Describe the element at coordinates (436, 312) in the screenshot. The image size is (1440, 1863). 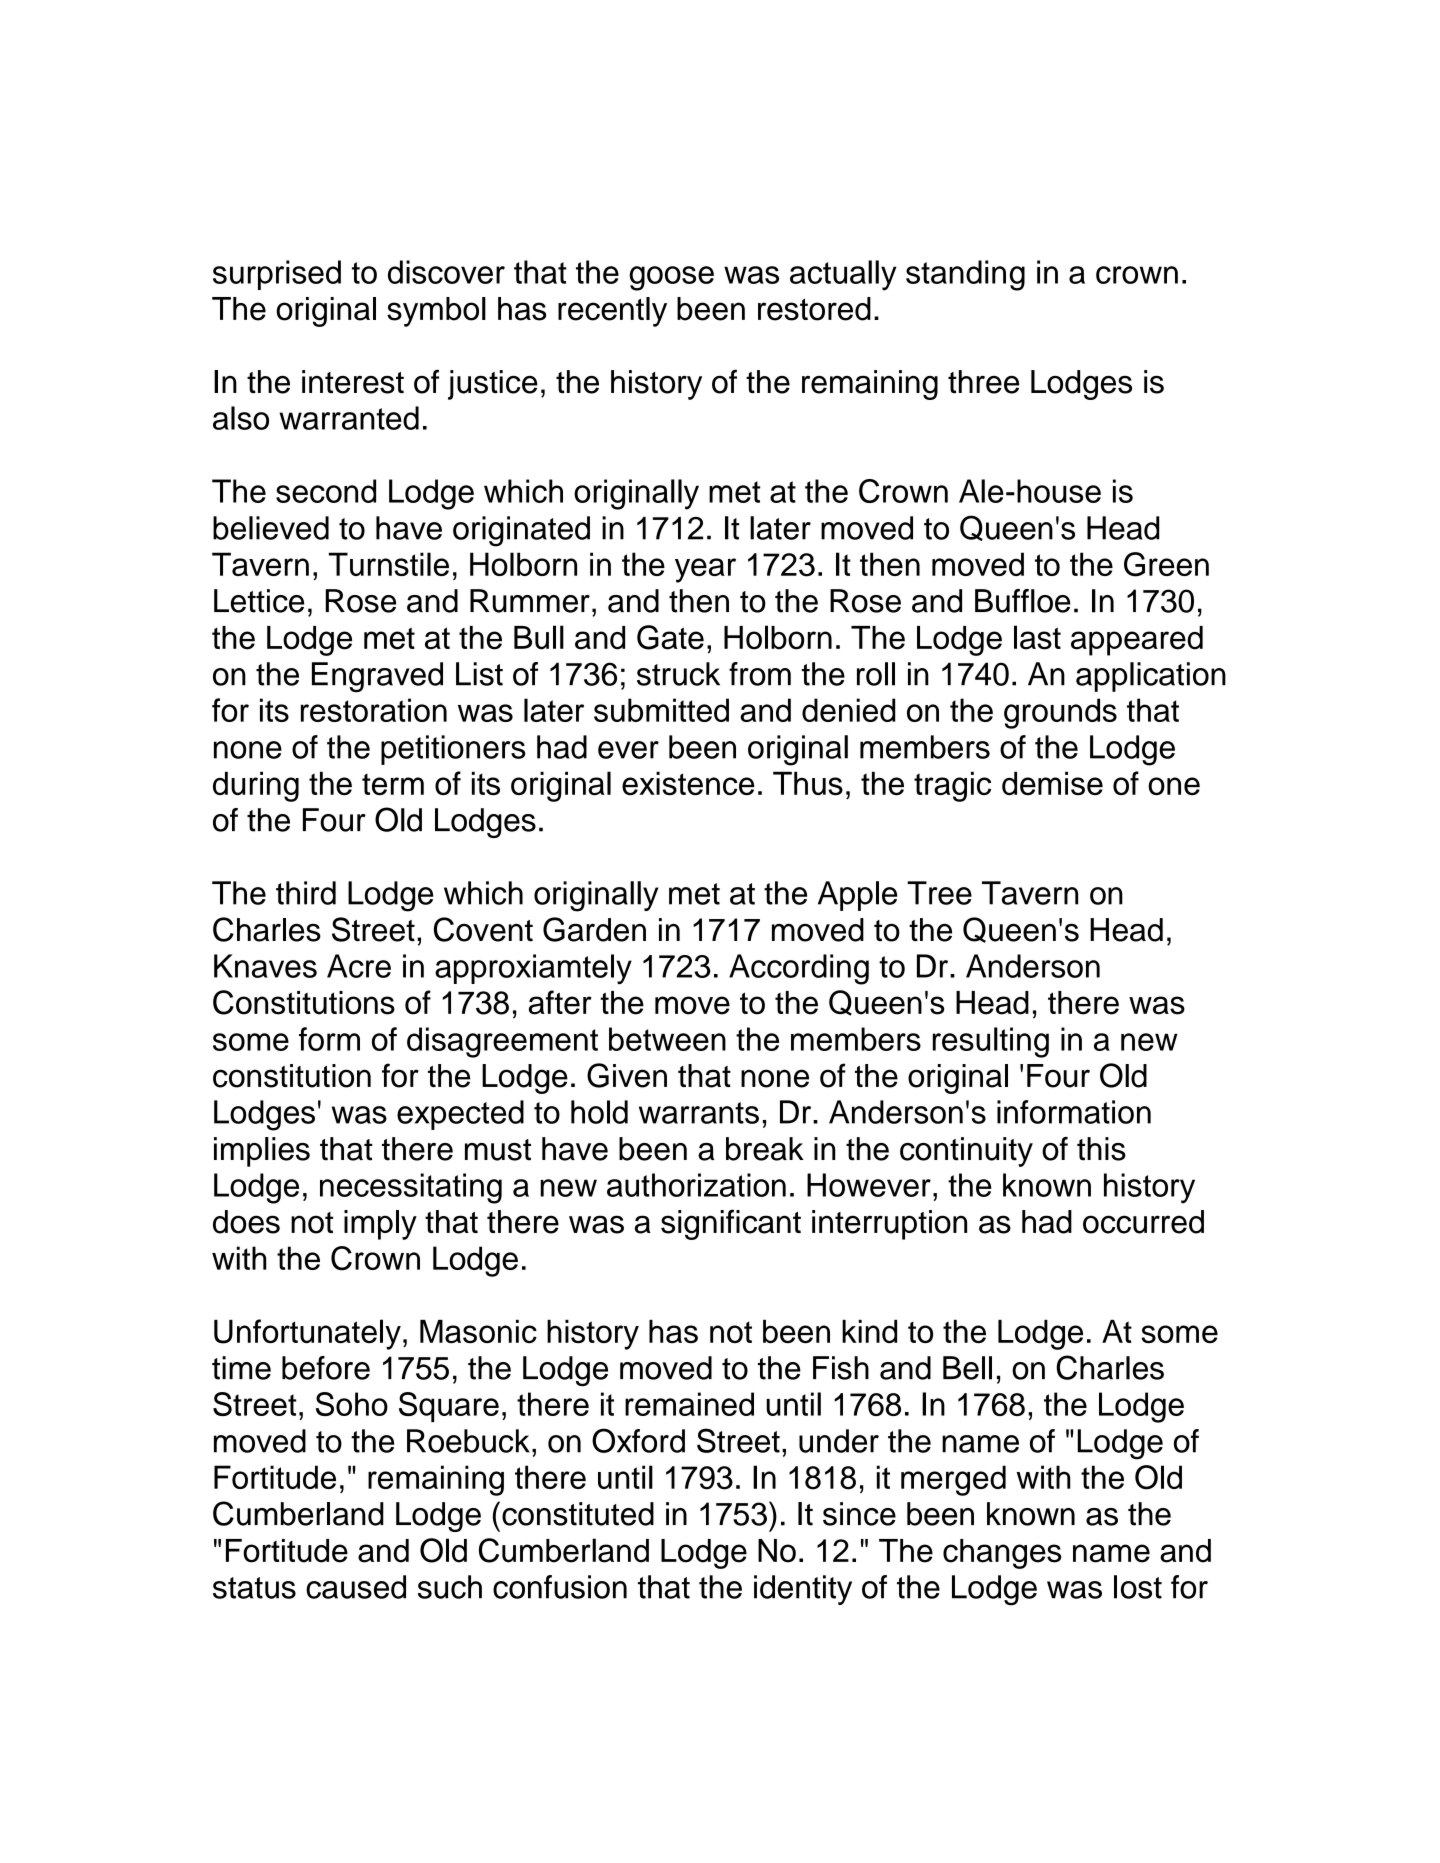
I see `symbol` at that location.
